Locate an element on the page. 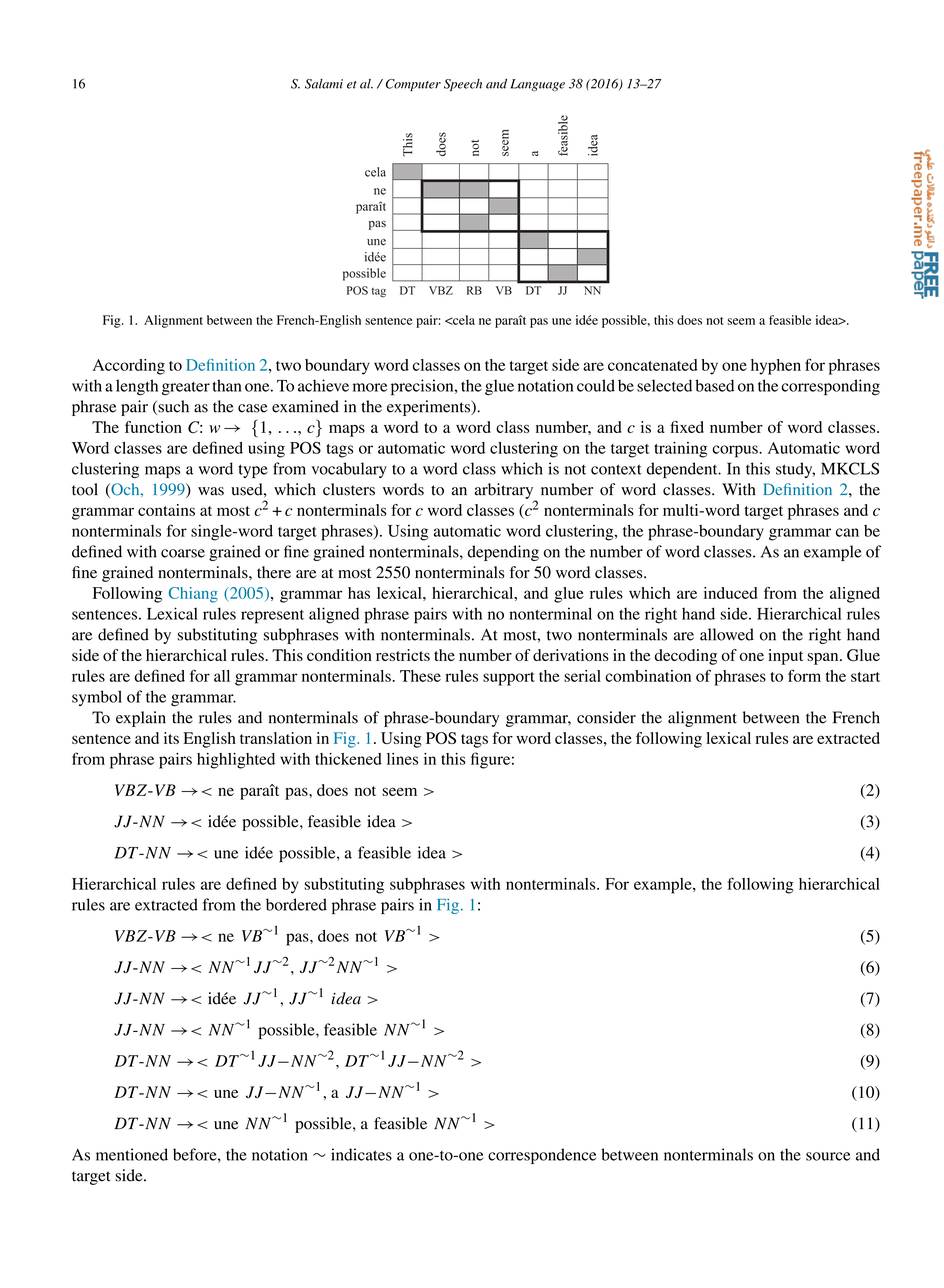 The width and height of the image is (944, 1288). Speech is located at coordinates (463, 85).
